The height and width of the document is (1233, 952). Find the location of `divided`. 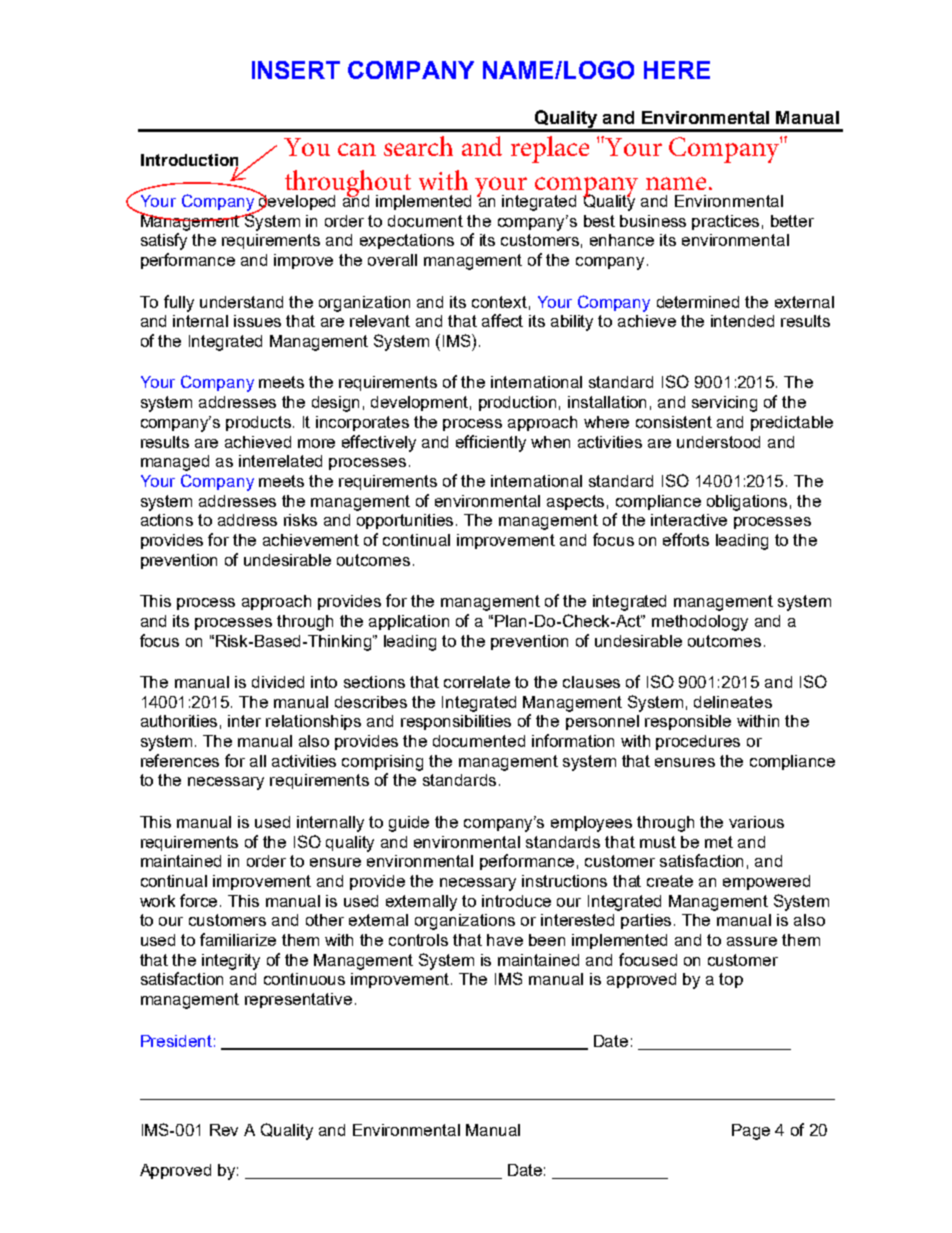

divided is located at coordinates (278, 682).
